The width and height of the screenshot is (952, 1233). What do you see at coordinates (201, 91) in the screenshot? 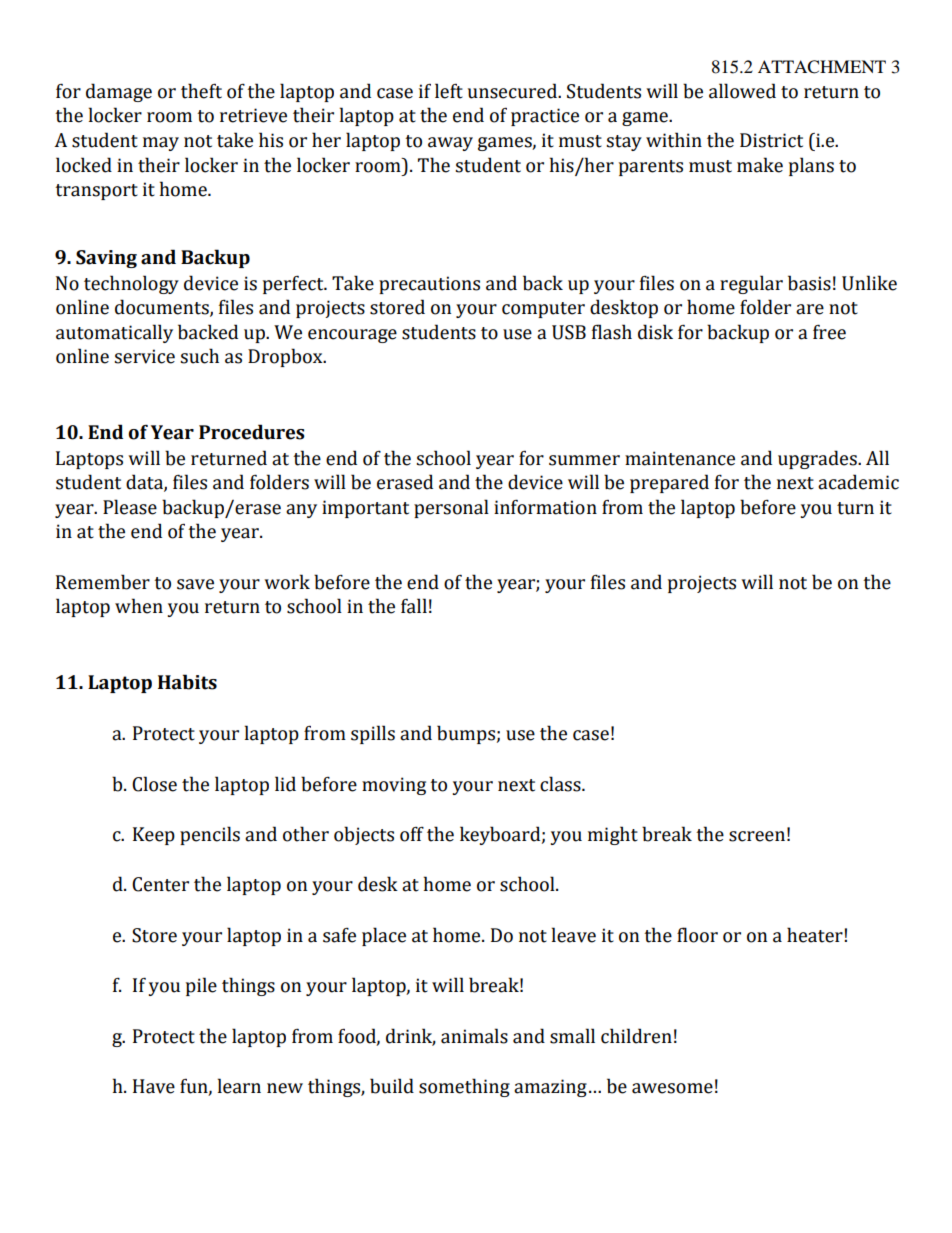
I see `theft` at bounding box center [201, 91].
